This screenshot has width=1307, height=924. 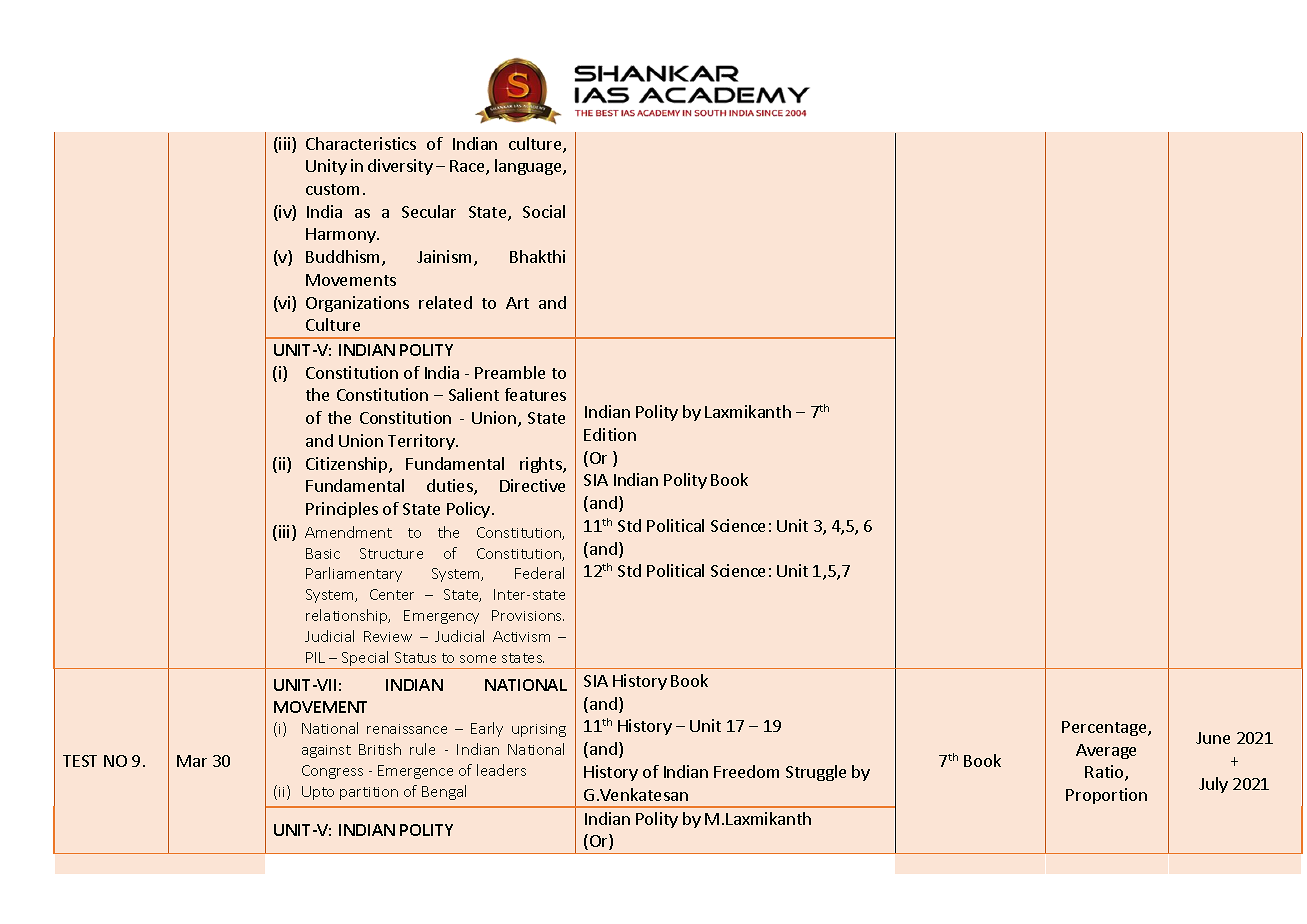 What do you see at coordinates (539, 573) in the screenshot?
I see `Federal` at bounding box center [539, 573].
